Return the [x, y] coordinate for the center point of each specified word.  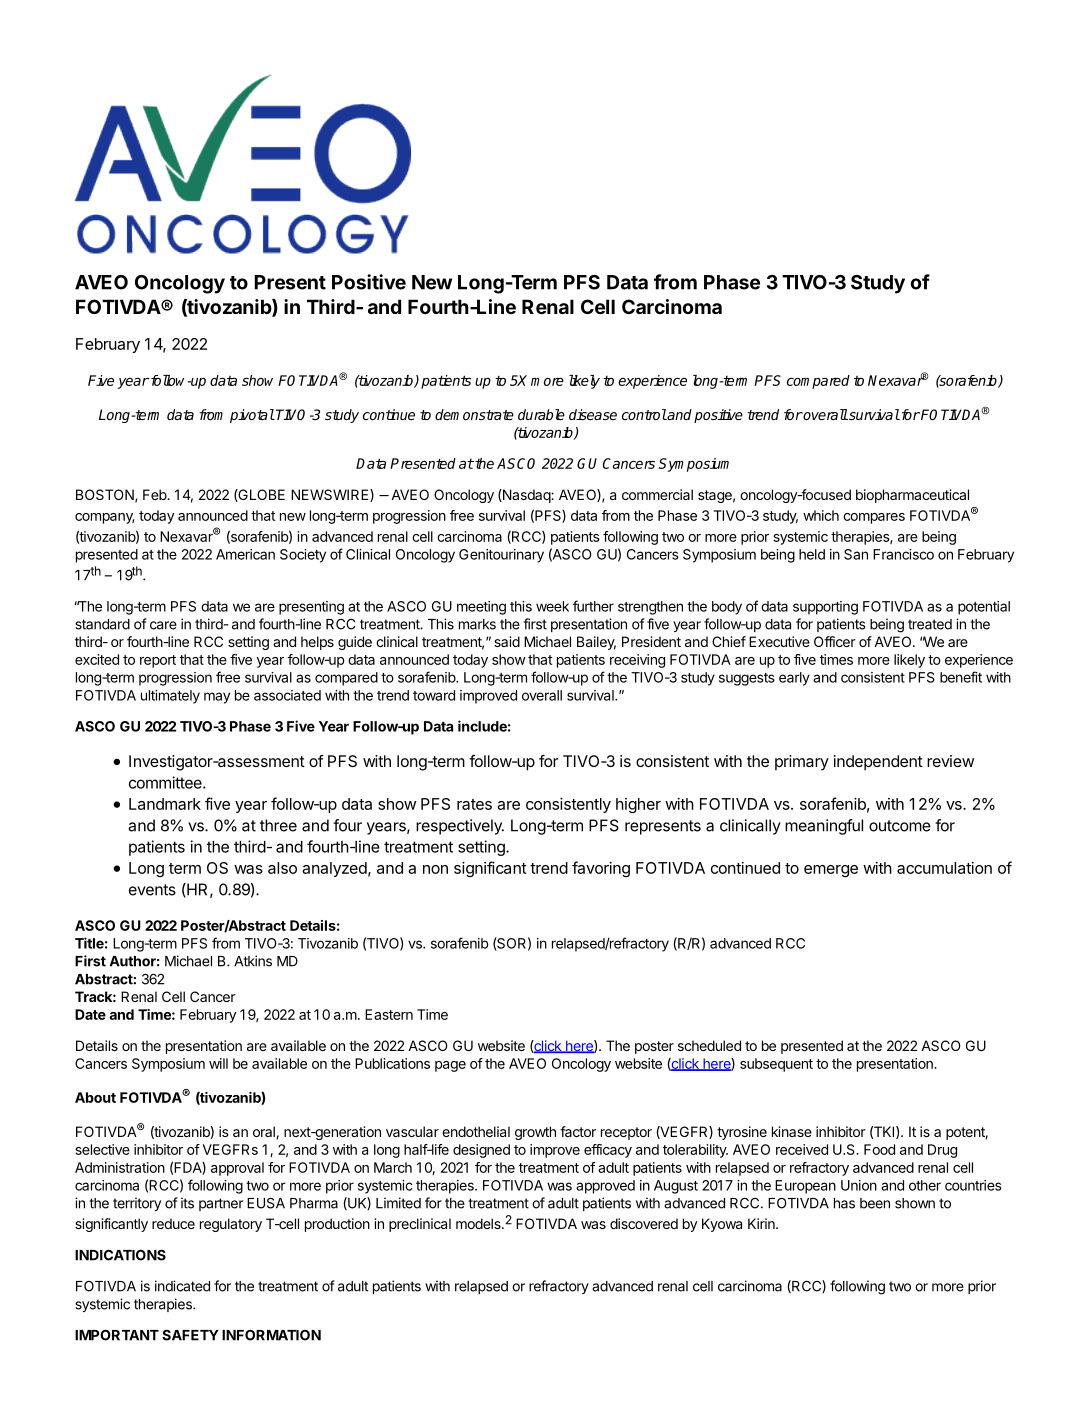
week [552, 606]
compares [874, 518]
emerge [831, 871]
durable [541, 414]
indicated [182, 1286]
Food [879, 1149]
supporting [825, 608]
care [163, 625]
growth [535, 1133]
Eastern [389, 1014]
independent [878, 763]
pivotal [252, 416]
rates [474, 804]
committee [166, 782]
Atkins [253, 961]
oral [265, 1132]
